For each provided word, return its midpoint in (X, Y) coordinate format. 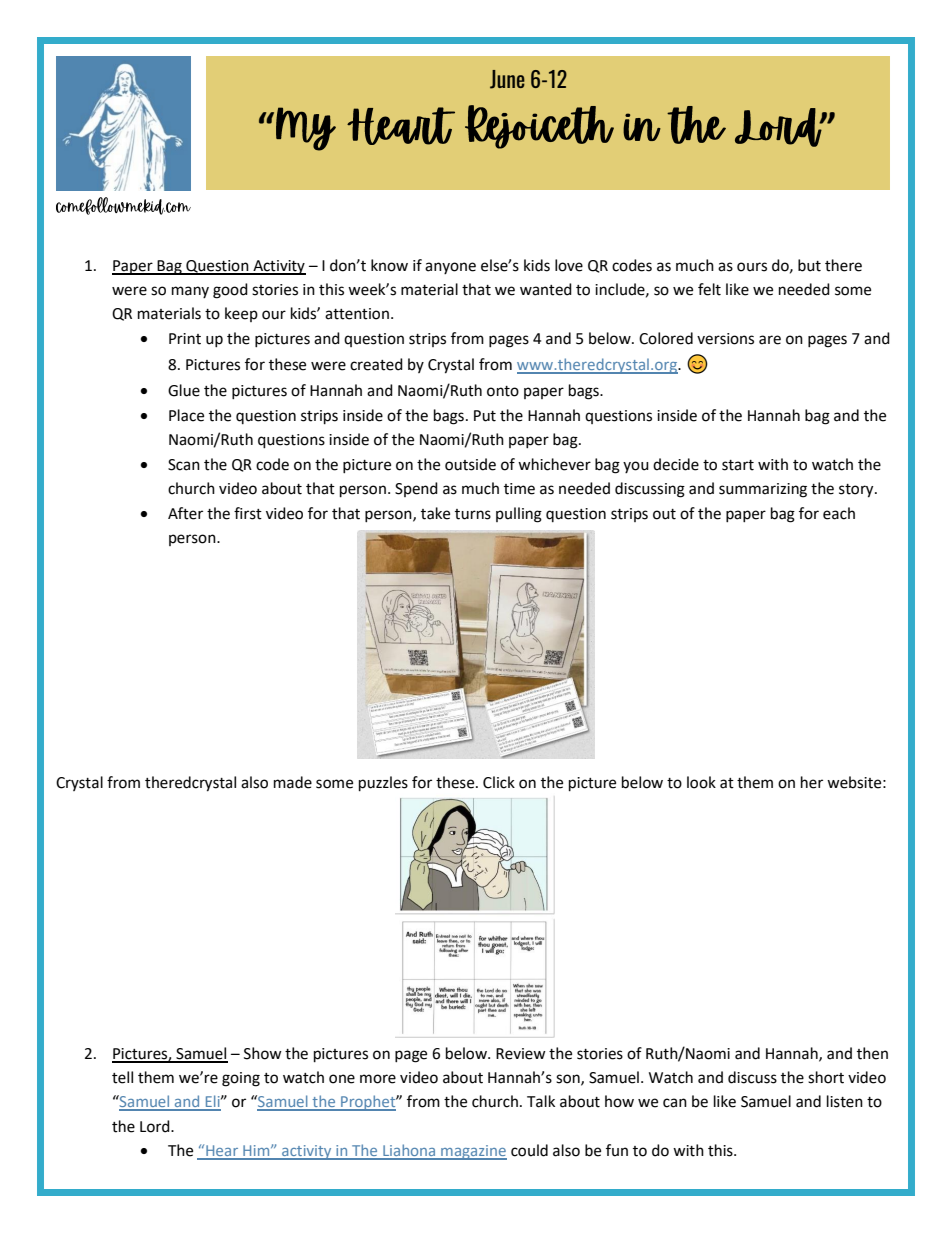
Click (499, 782)
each (839, 513)
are (770, 340)
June (507, 79)
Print (185, 339)
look (701, 782)
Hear (222, 1152)
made (293, 782)
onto (503, 391)
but (809, 265)
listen (845, 1101)
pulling (519, 515)
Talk (541, 1101)
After (185, 513)
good (230, 291)
